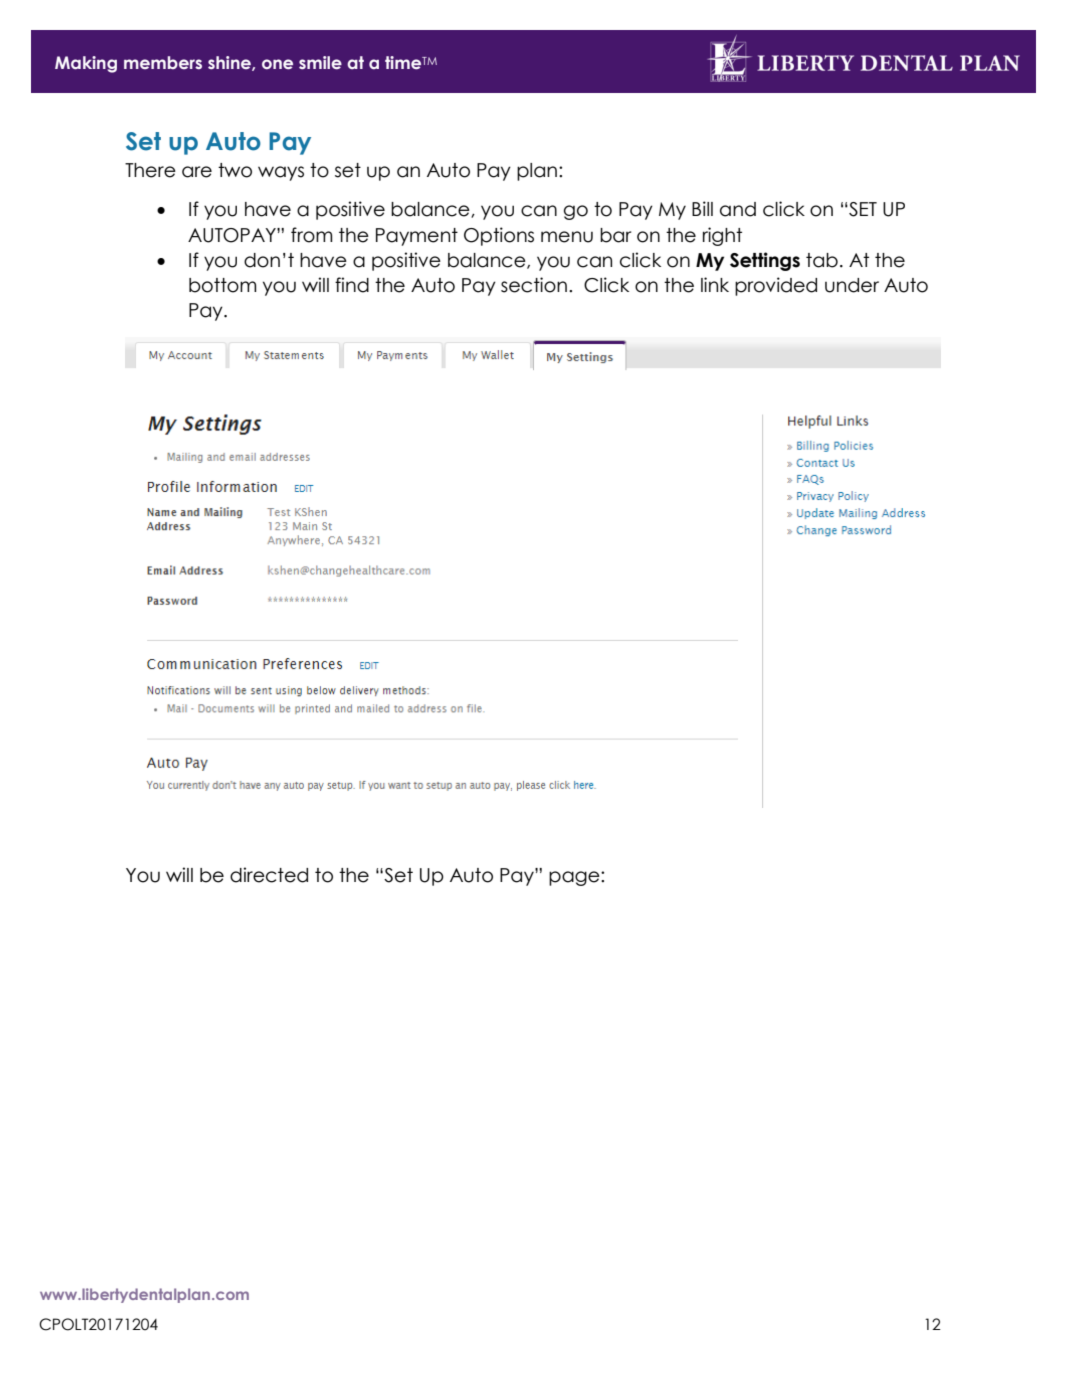 The width and height of the screenshot is (1066, 1379). What do you see at coordinates (765, 261) in the screenshot?
I see `Settings` at bounding box center [765, 261].
